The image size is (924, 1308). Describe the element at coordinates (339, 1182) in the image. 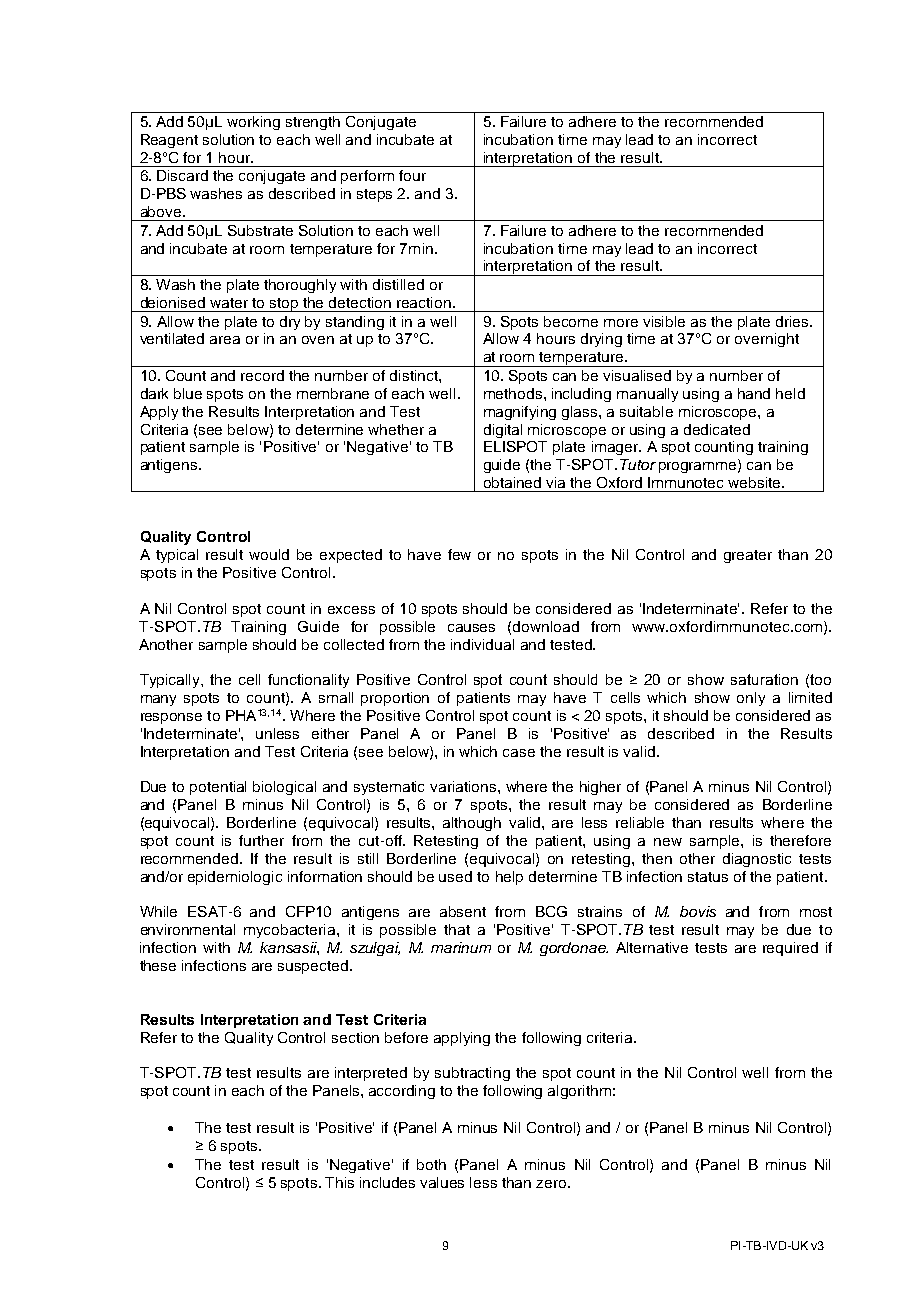

I see `This` at that location.
